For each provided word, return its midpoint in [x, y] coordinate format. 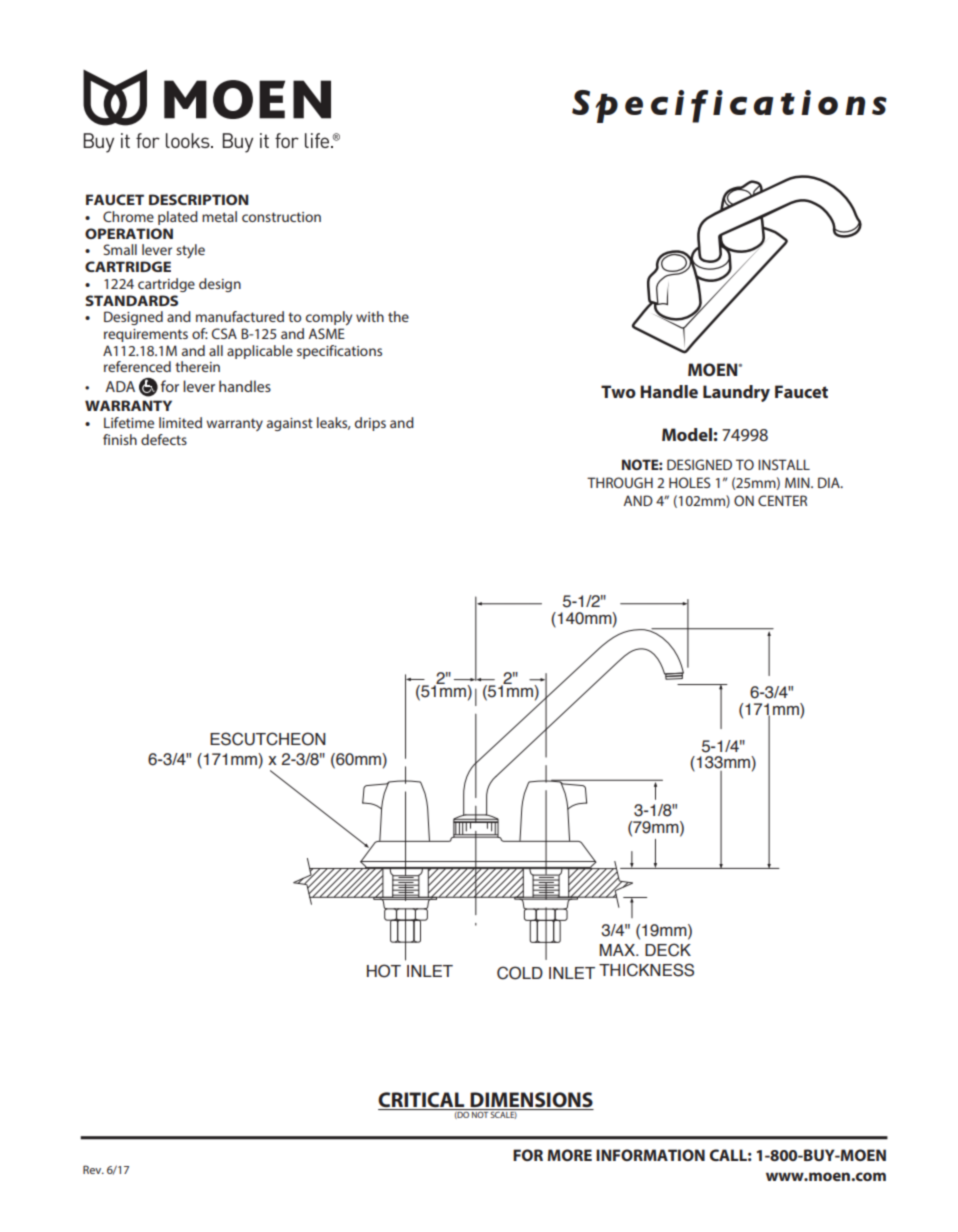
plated [178, 218]
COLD [520, 973]
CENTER [782, 500]
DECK [668, 950]
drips [370, 424]
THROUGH [620, 482]
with [370, 316]
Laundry [736, 393]
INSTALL [784, 464]
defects [164, 439]
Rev [93, 1169]
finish [120, 439]
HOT [384, 971]
